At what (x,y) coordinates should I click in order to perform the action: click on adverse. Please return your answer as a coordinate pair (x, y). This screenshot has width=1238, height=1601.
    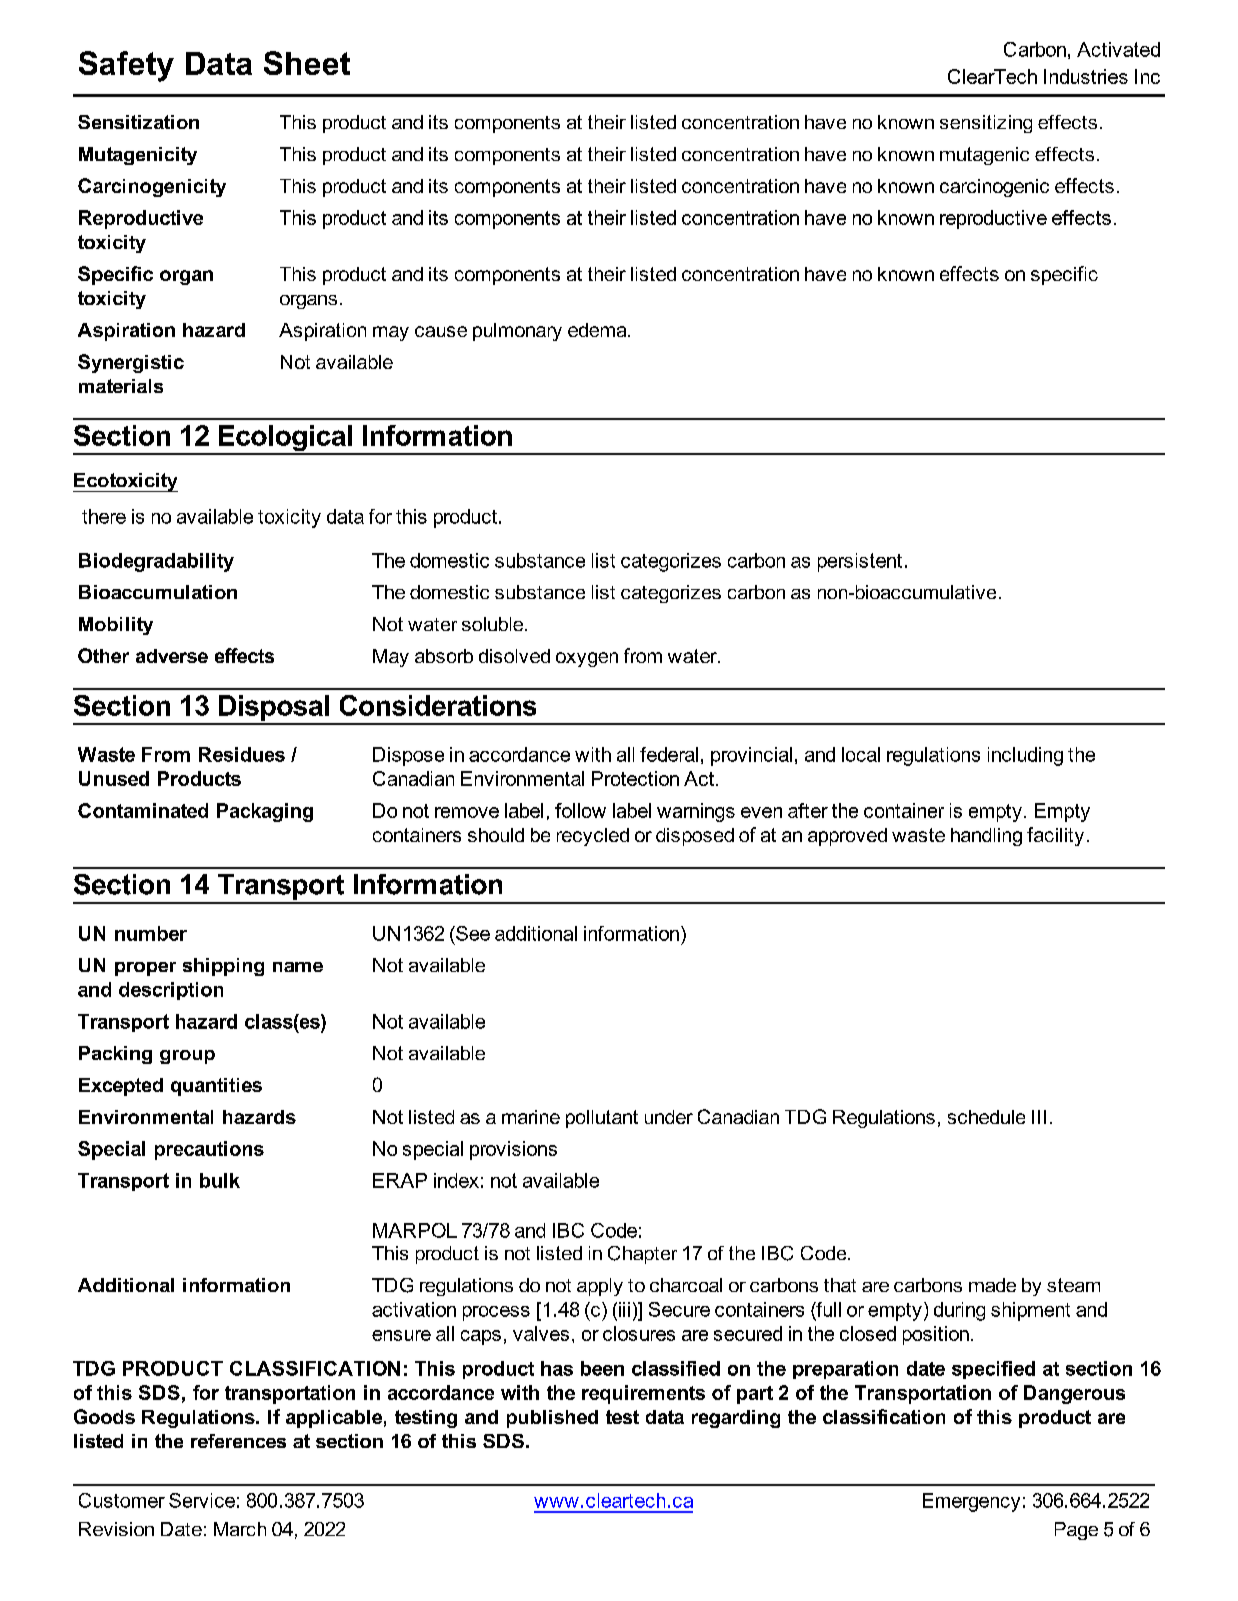
    Looking at the image, I should click on (172, 656).
